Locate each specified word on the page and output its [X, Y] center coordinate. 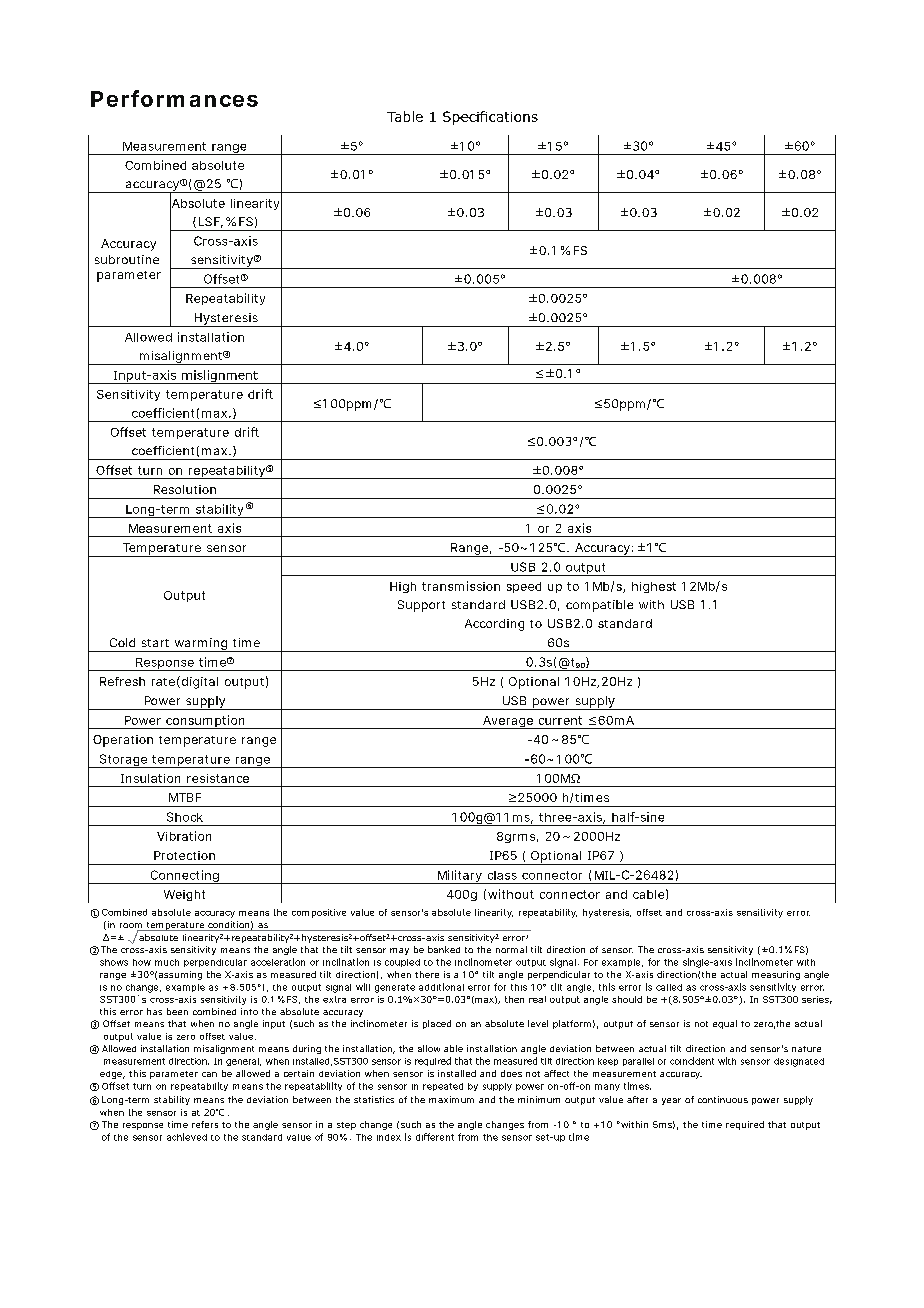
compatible [599, 606]
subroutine [127, 259]
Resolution [185, 489]
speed [524, 587]
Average [509, 722]
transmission [461, 586]
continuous [723, 1099]
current [560, 720]
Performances [174, 98]
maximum [451, 1099]
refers [205, 1124]
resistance [218, 778]
